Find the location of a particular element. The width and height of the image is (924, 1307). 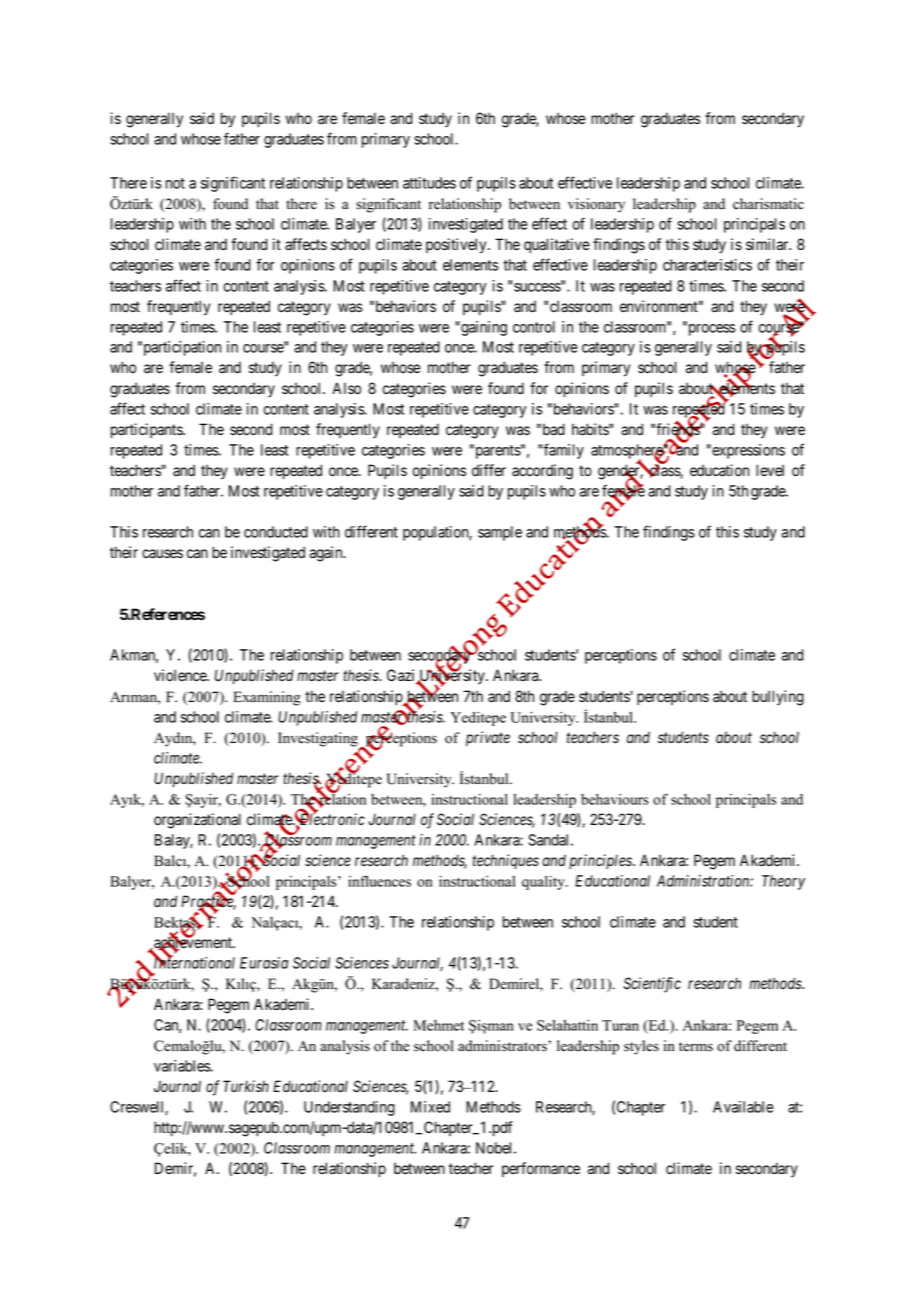

not is located at coordinates (175, 183).
